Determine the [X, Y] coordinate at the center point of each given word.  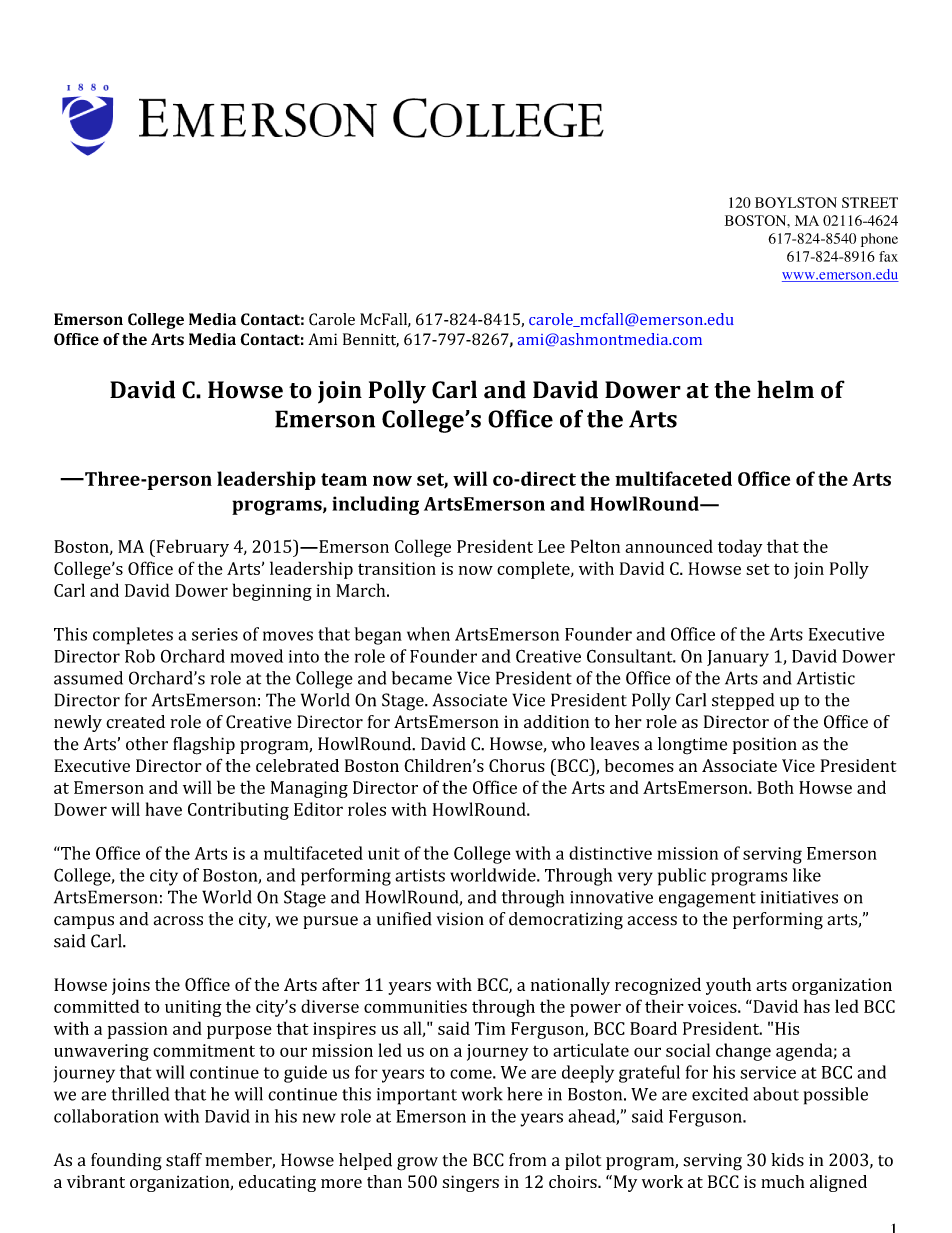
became [422, 678]
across [178, 921]
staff [184, 1160]
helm [785, 389]
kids [787, 1160]
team [344, 479]
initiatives [799, 897]
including [375, 505]
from [527, 1160]
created [135, 722]
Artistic [826, 678]
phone [879, 240]
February [191, 548]
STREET [870, 202]
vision [460, 919]
